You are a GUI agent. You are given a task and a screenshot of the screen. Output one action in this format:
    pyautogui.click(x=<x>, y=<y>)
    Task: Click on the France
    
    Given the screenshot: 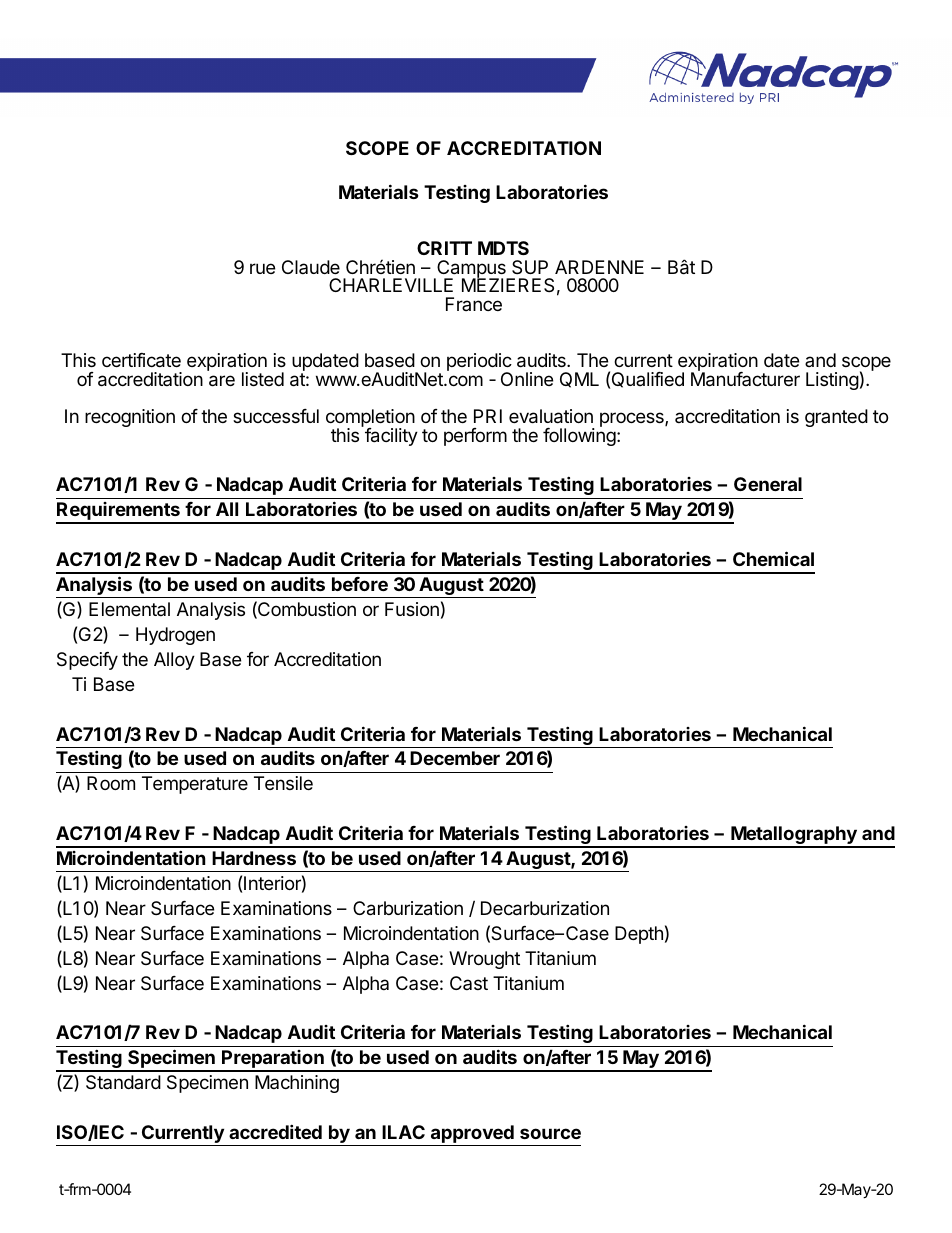 What is the action you would take?
    pyautogui.click(x=474, y=304)
